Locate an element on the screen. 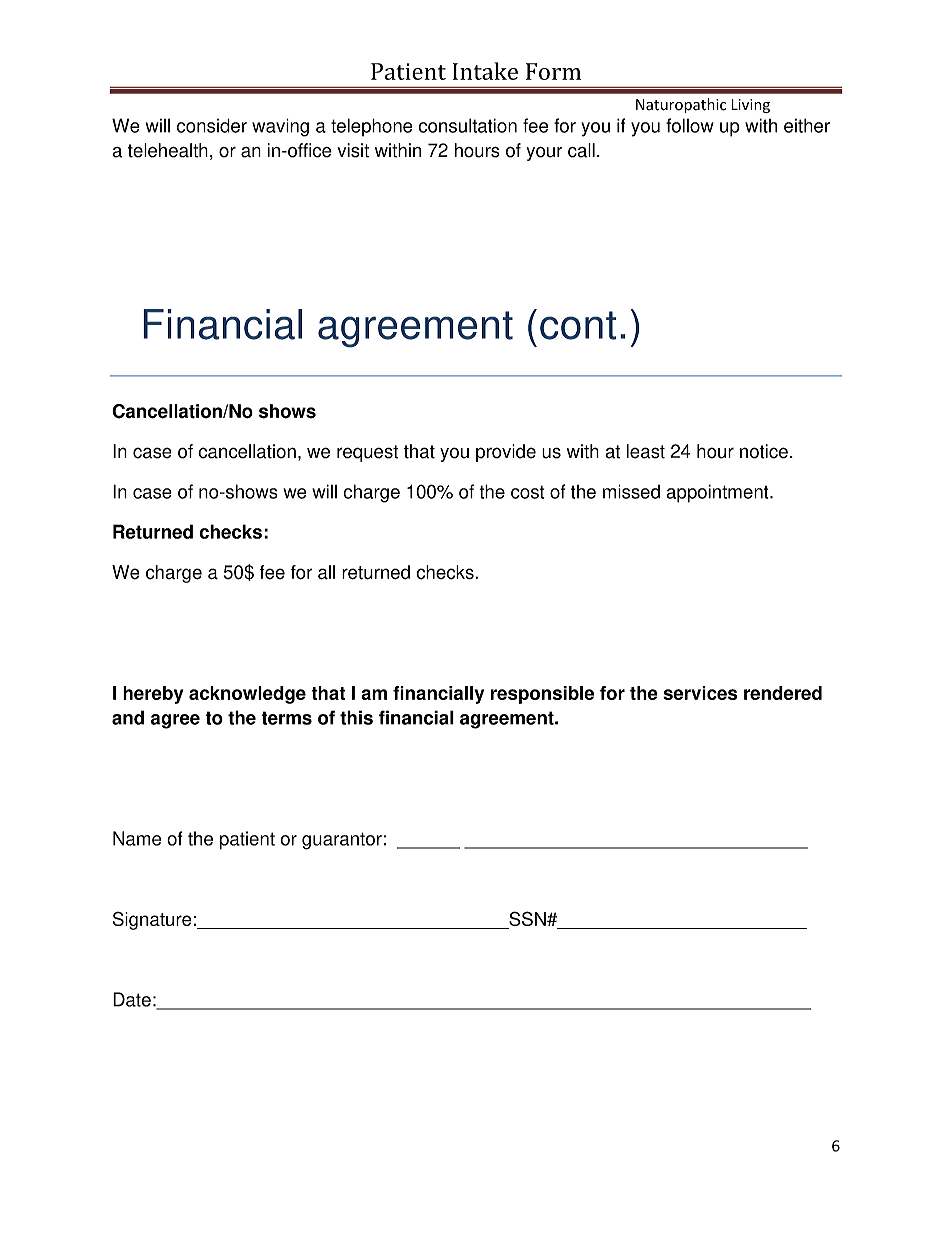 This screenshot has width=952, height=1233. Name is located at coordinates (137, 838).
